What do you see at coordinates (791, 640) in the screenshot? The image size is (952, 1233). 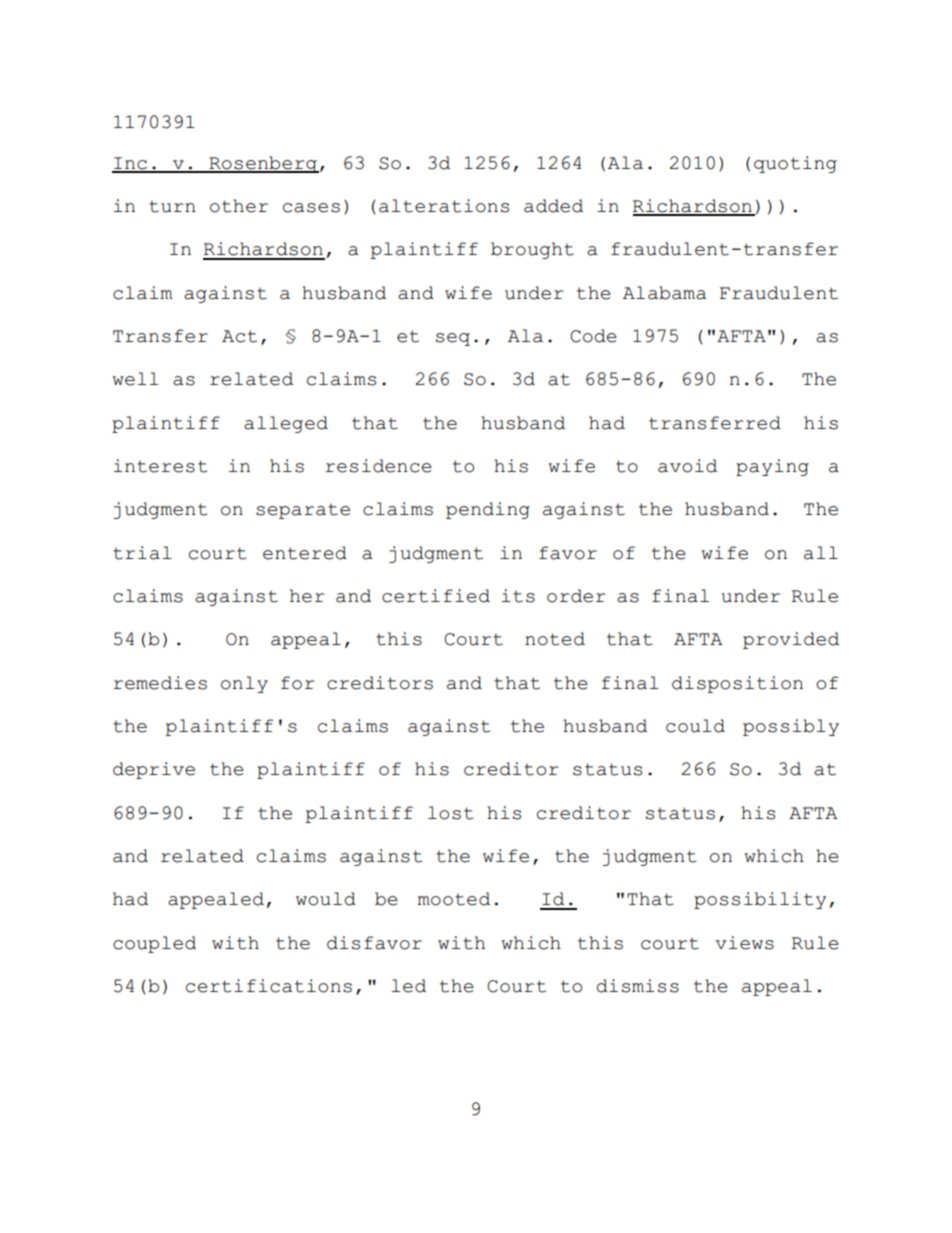 I see `provided` at bounding box center [791, 640].
